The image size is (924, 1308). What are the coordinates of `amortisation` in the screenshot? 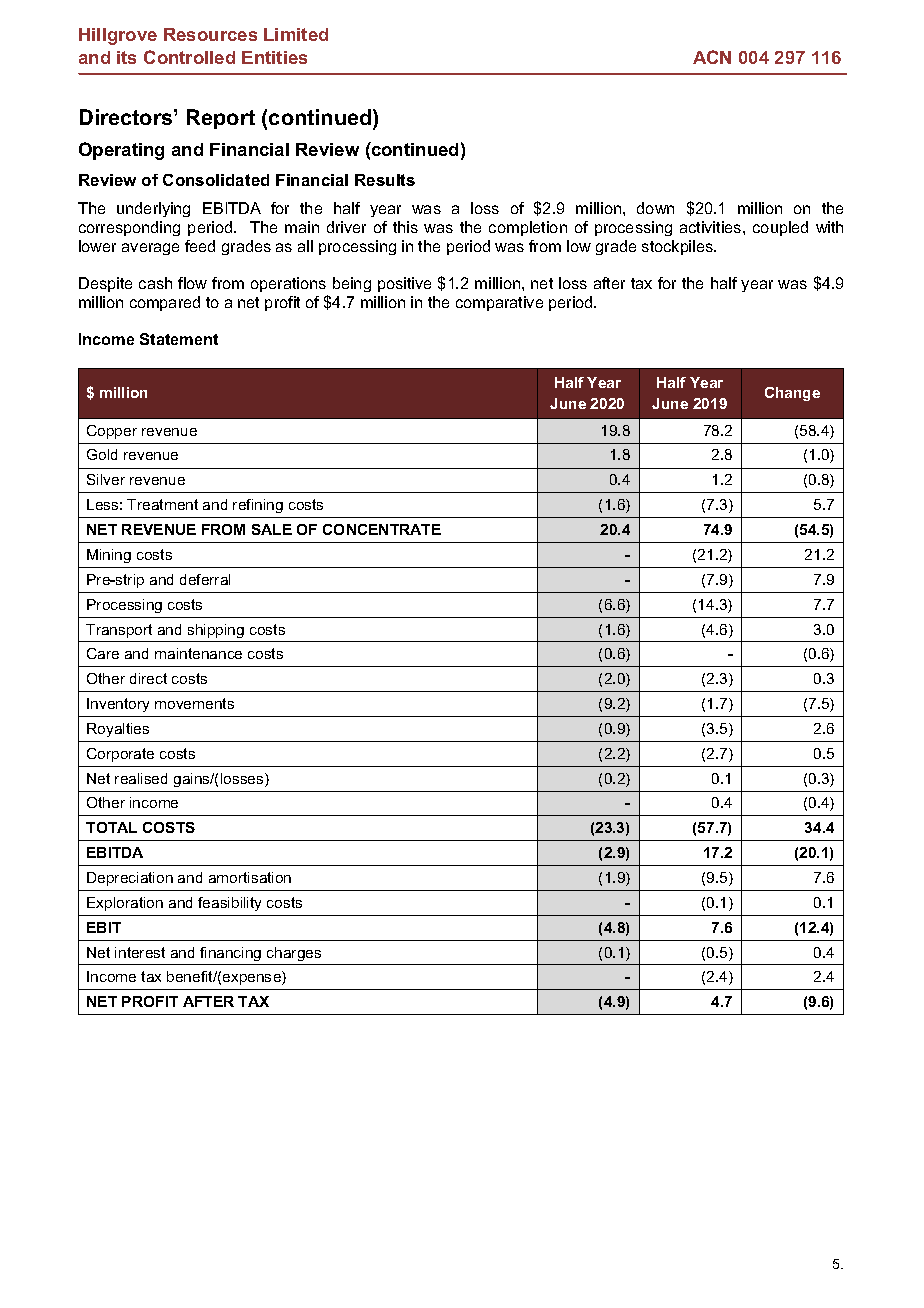 It's located at (250, 877).
